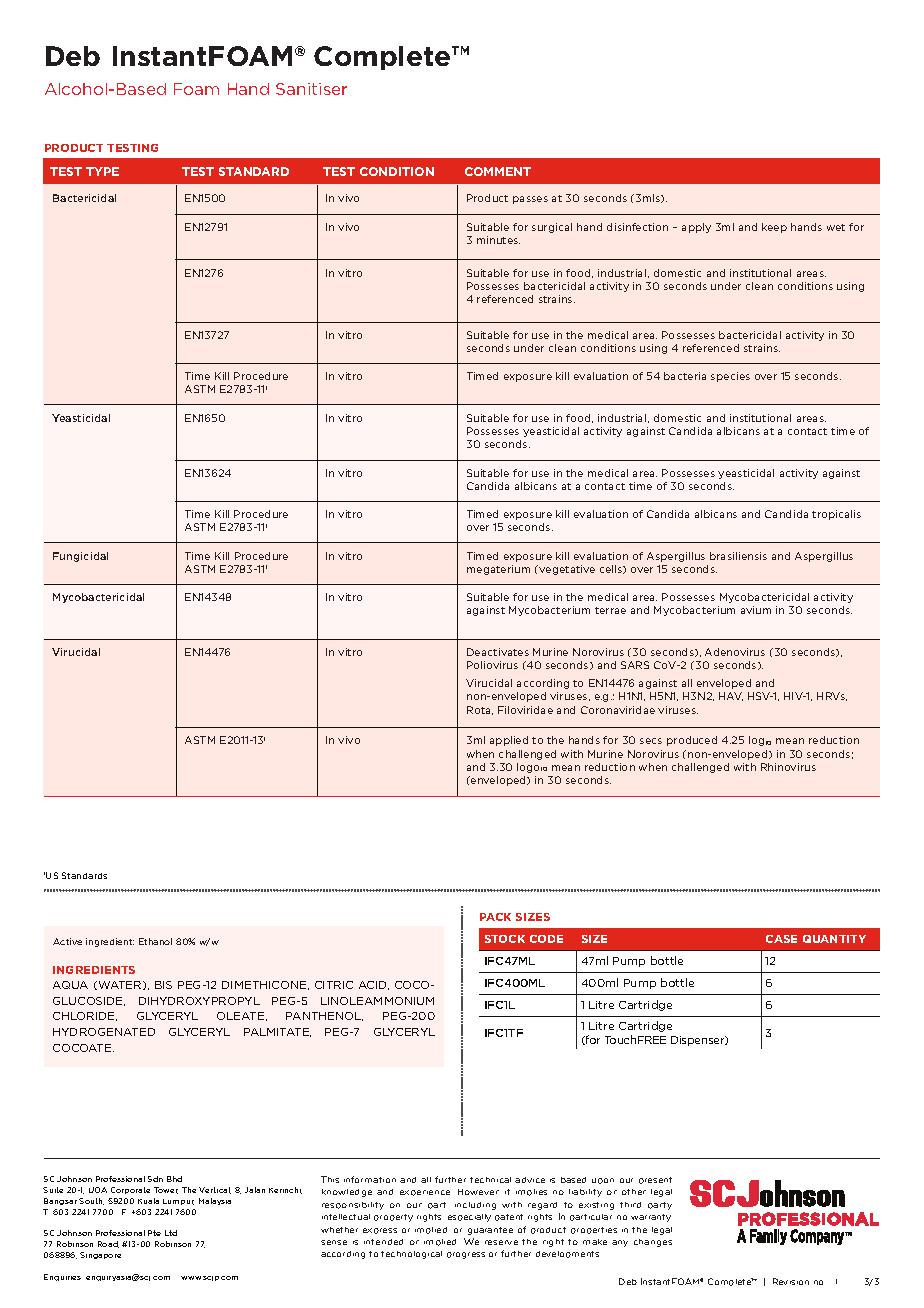  Describe the element at coordinates (102, 171) in the screenshot. I see `TYPE` at that location.
